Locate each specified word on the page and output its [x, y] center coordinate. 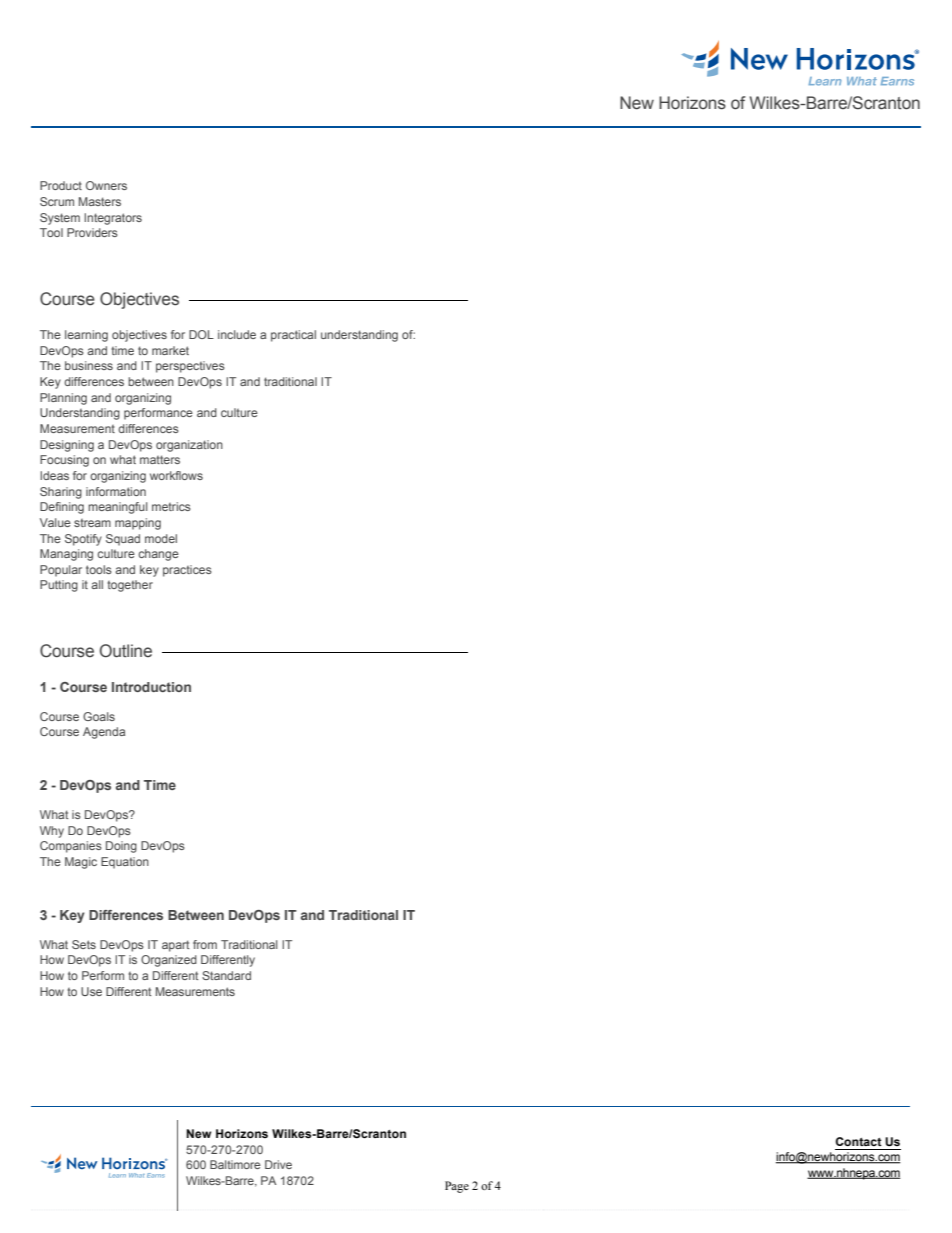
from [205, 944]
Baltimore [235, 1164]
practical [293, 336]
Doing [121, 847]
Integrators [113, 219]
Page [457, 1187]
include [237, 334]
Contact [858, 1141]
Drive [278, 1164]
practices [187, 571]
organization [189, 446]
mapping [138, 524]
